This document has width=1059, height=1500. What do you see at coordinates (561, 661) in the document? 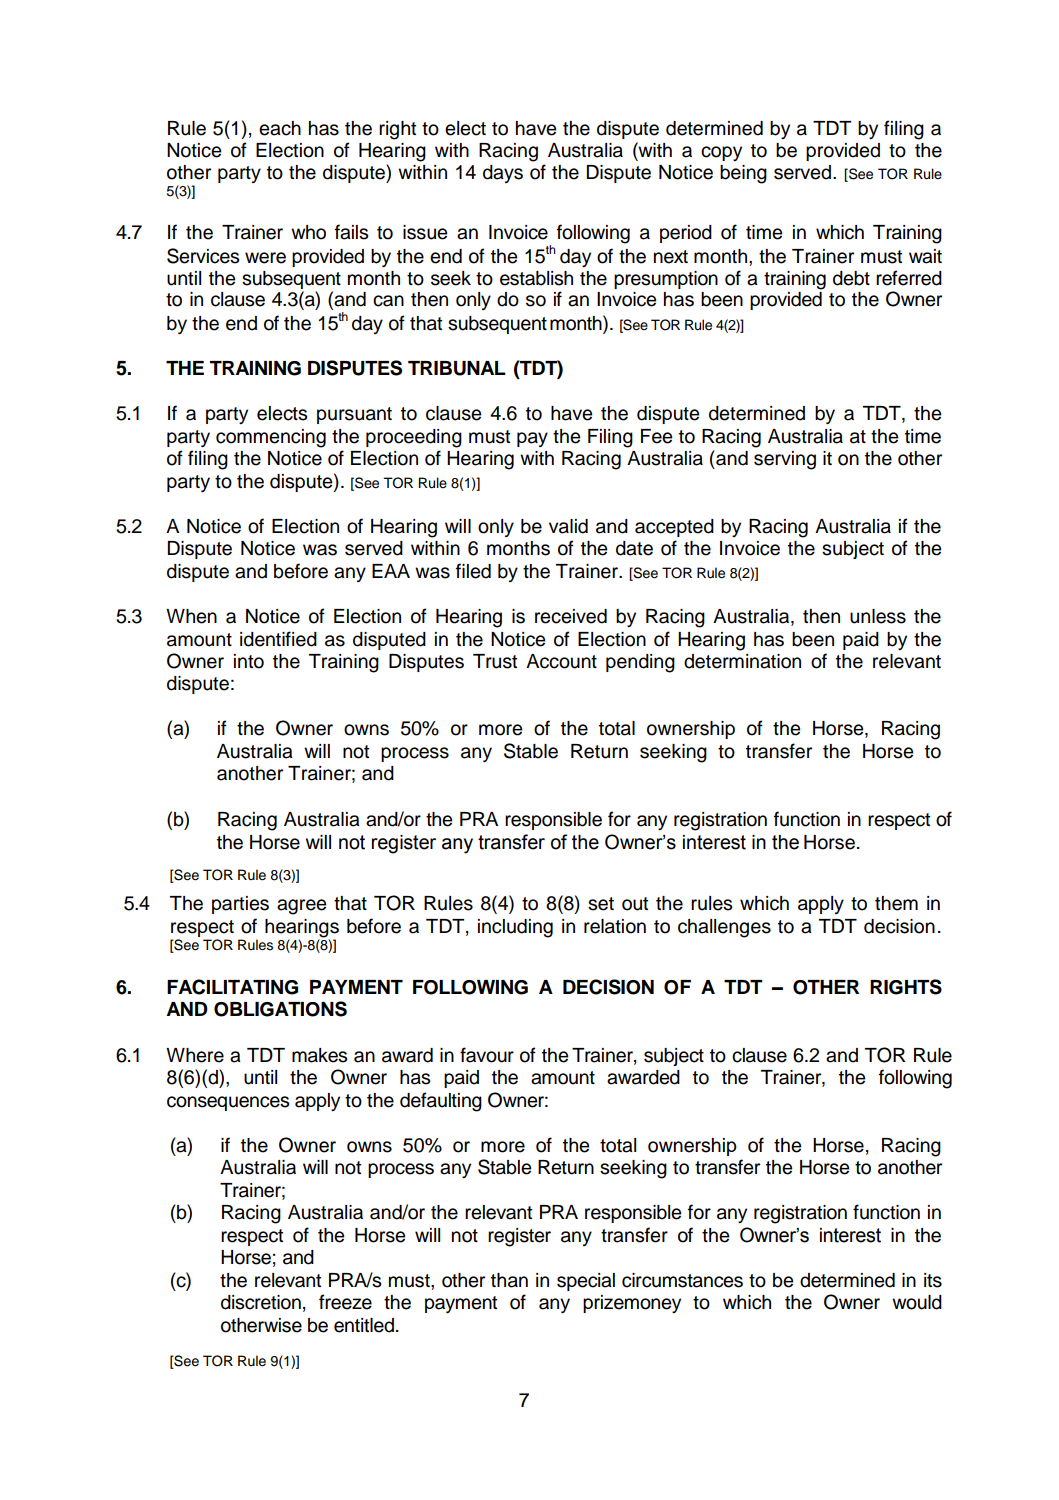
I see `Account` at bounding box center [561, 661].
